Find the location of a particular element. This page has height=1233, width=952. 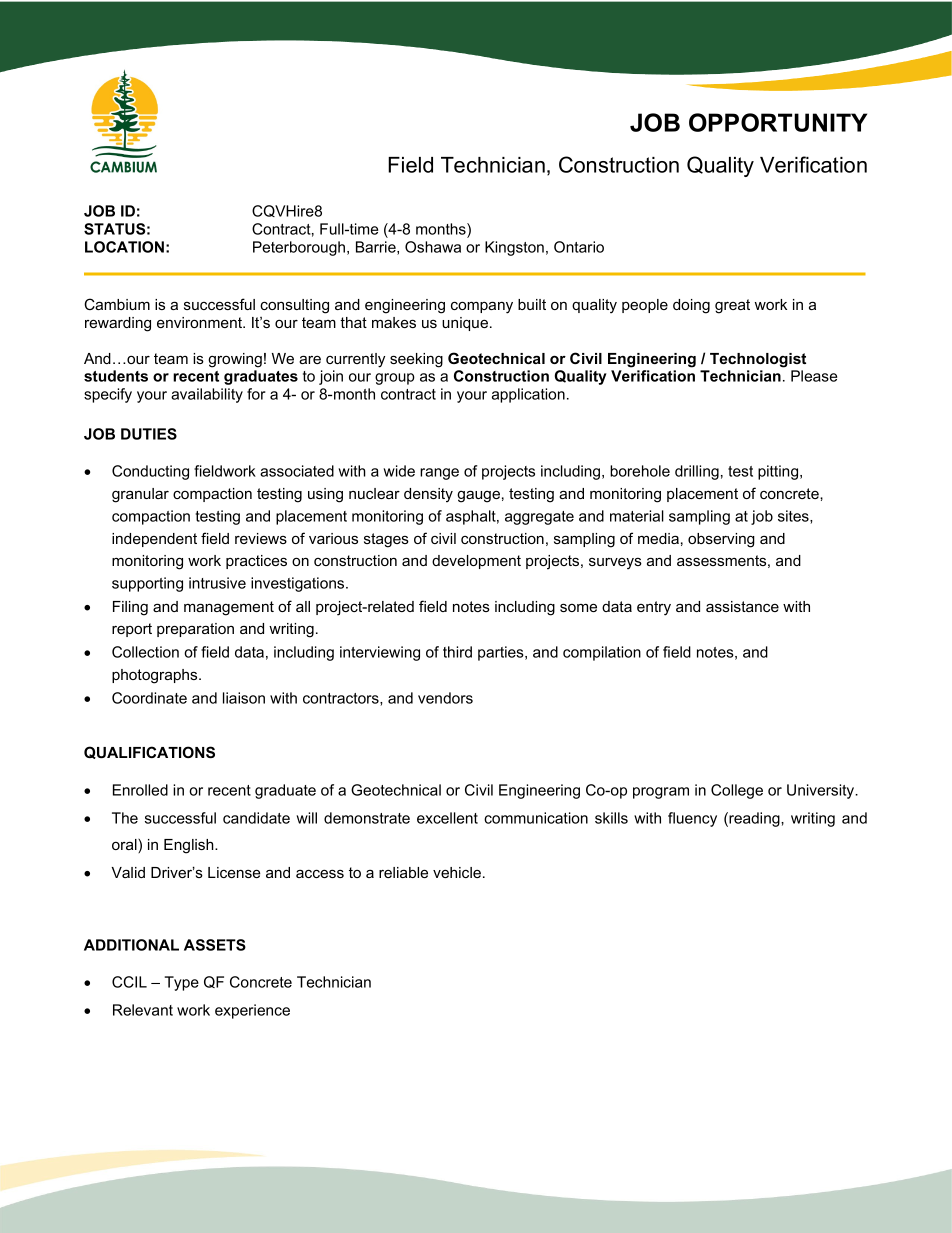

DUTIES is located at coordinates (149, 434).
